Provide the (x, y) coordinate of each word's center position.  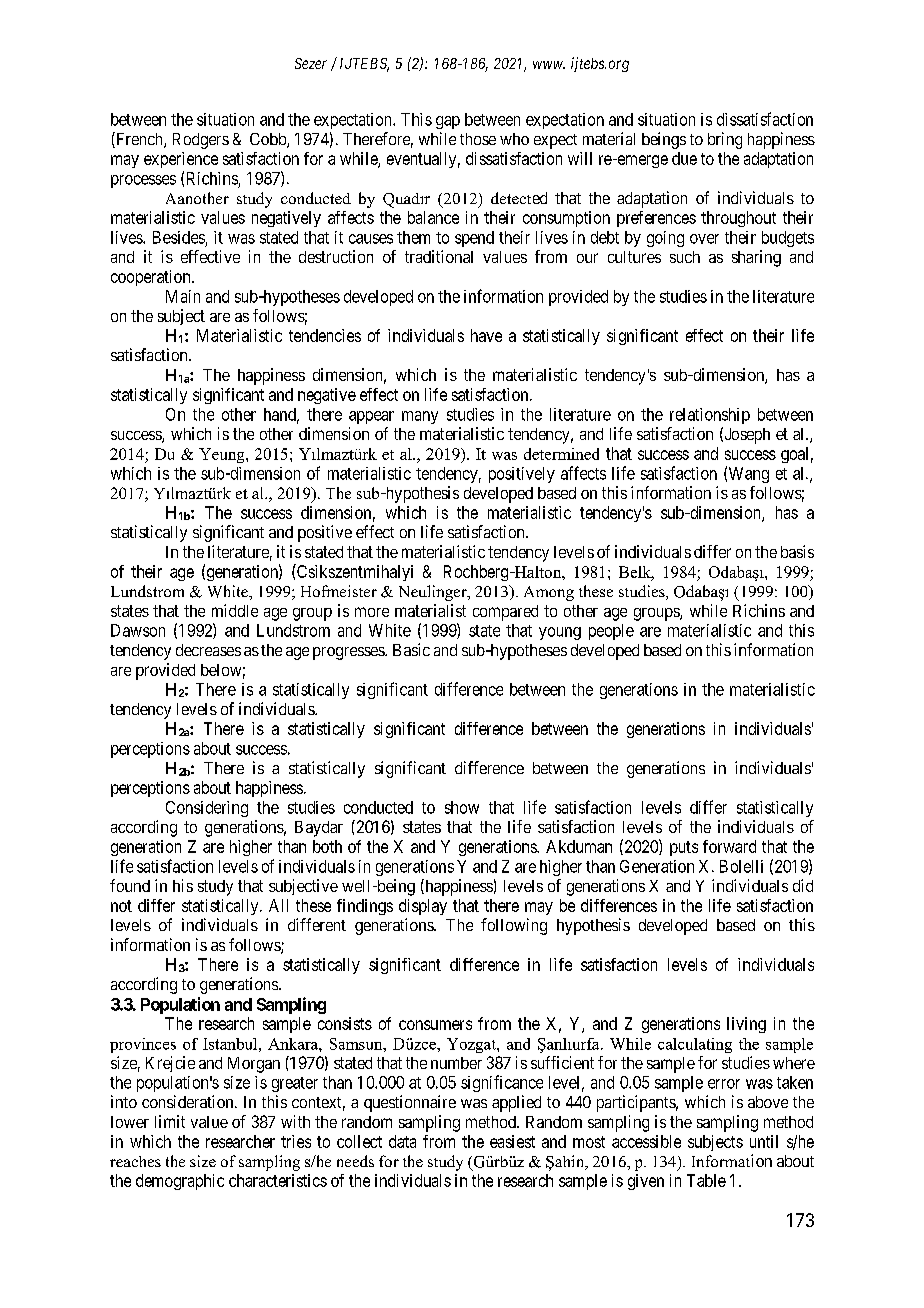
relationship (710, 416)
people (611, 632)
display (423, 907)
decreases (208, 650)
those (478, 139)
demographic (180, 1182)
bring (725, 140)
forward (729, 846)
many (420, 417)
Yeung (223, 455)
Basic (411, 649)
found (130, 885)
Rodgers (201, 141)
